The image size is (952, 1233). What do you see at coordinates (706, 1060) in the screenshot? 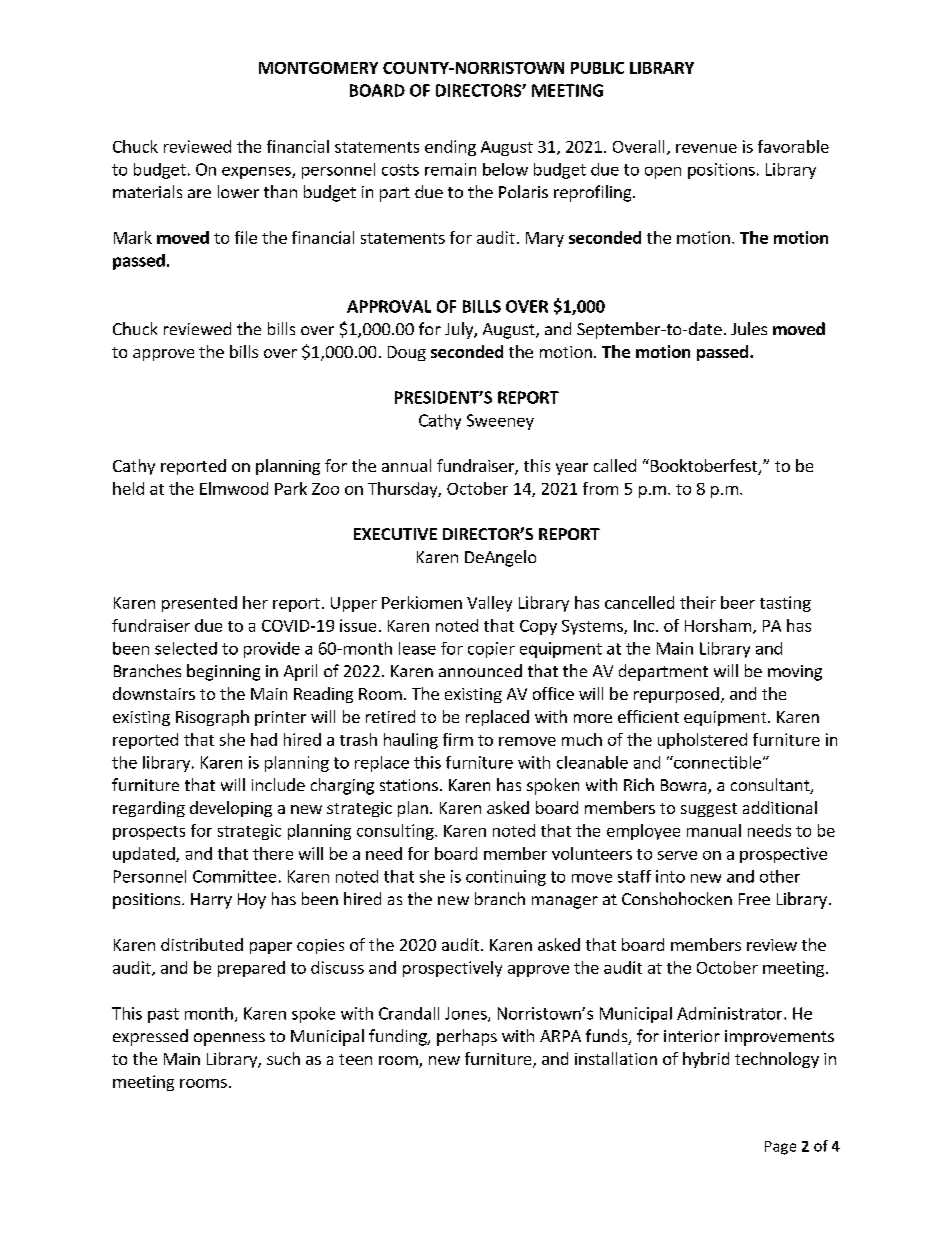
I see `hybrid` at bounding box center [706, 1060].
